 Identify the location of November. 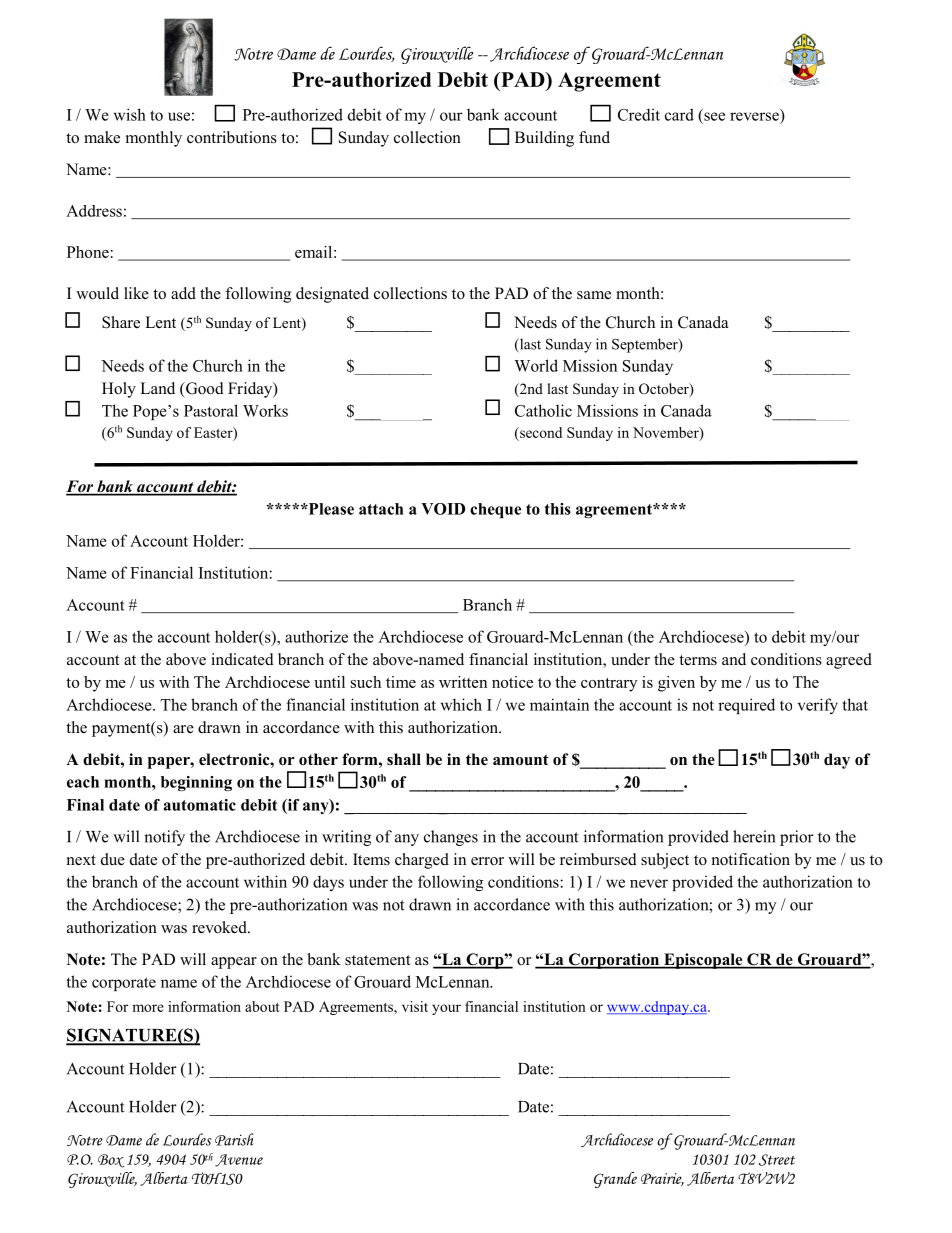
(667, 433).
